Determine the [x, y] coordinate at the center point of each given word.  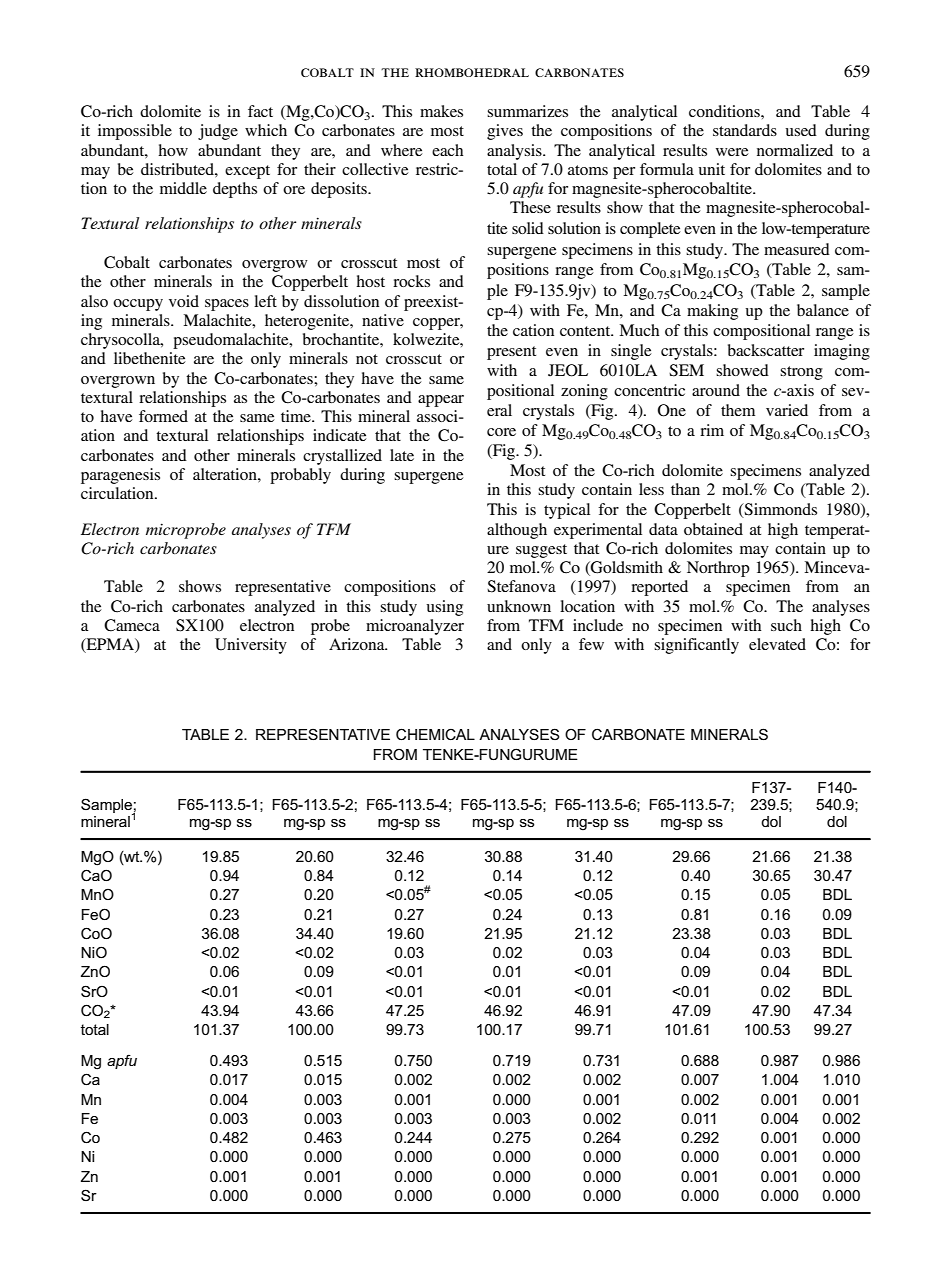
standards [745, 130]
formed [163, 416]
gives [505, 132]
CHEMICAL [435, 734]
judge [218, 132]
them [738, 410]
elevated [777, 644]
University [251, 646]
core [501, 432]
